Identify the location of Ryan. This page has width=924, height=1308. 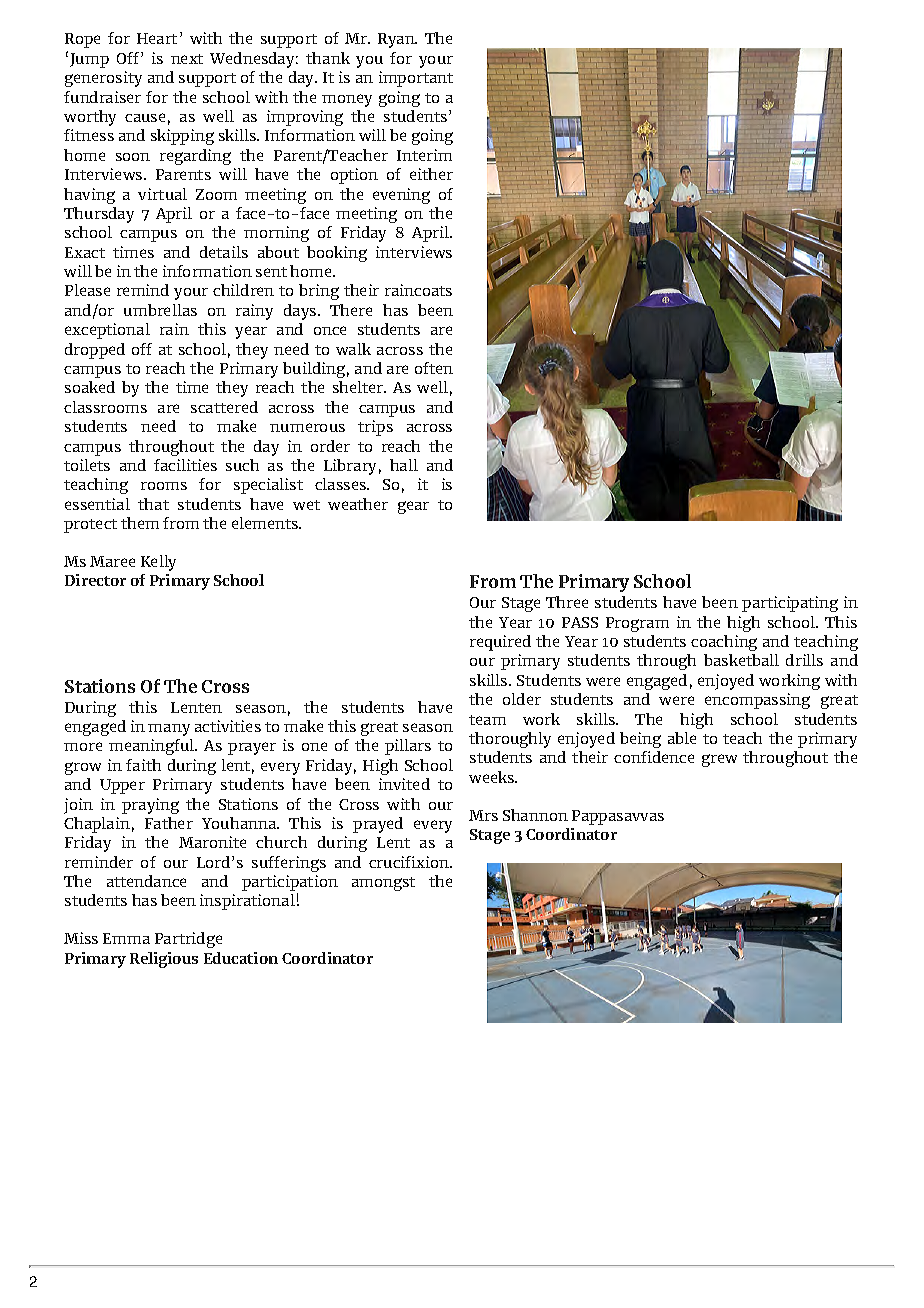
(397, 40).
